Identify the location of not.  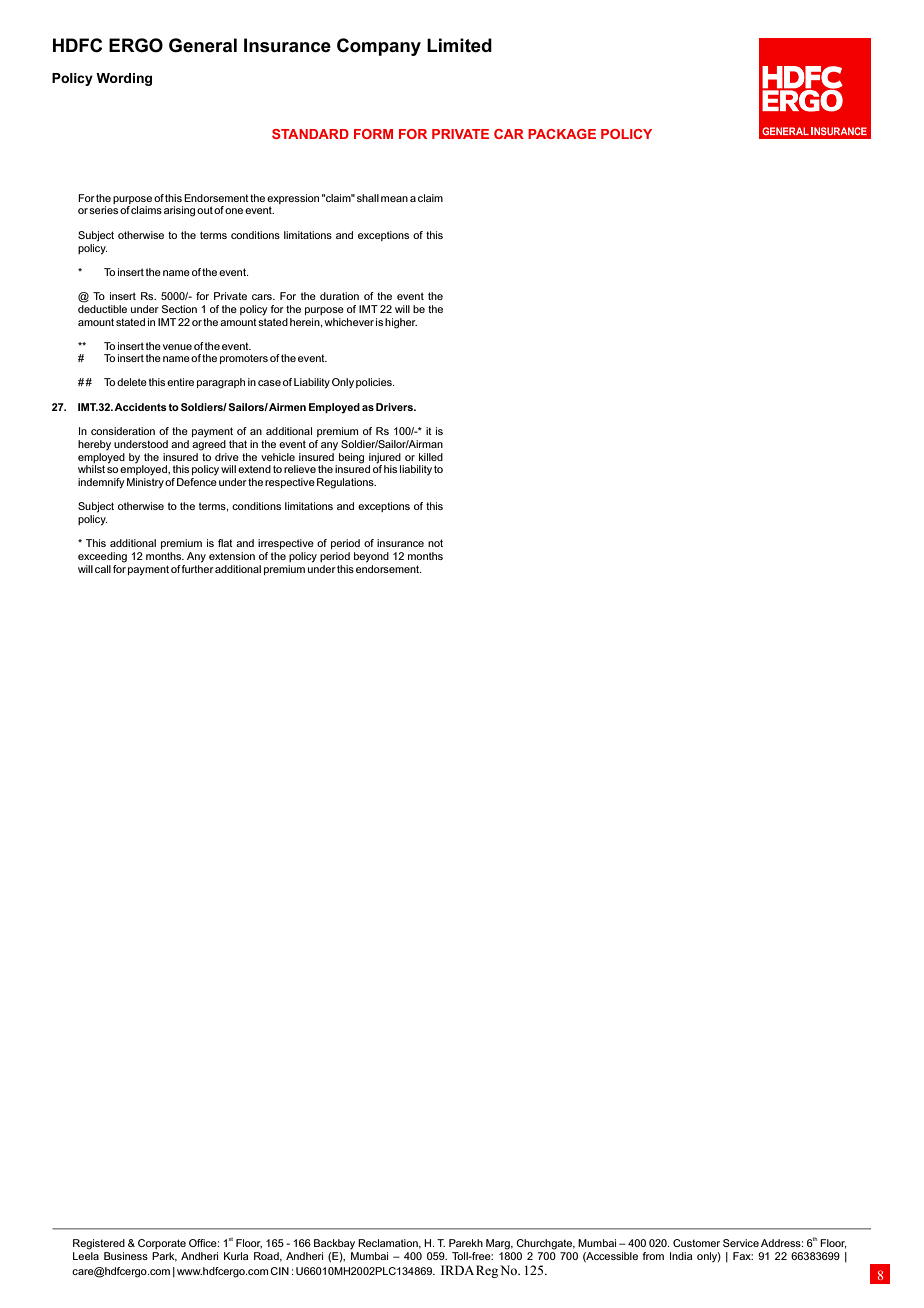
(435, 543).
